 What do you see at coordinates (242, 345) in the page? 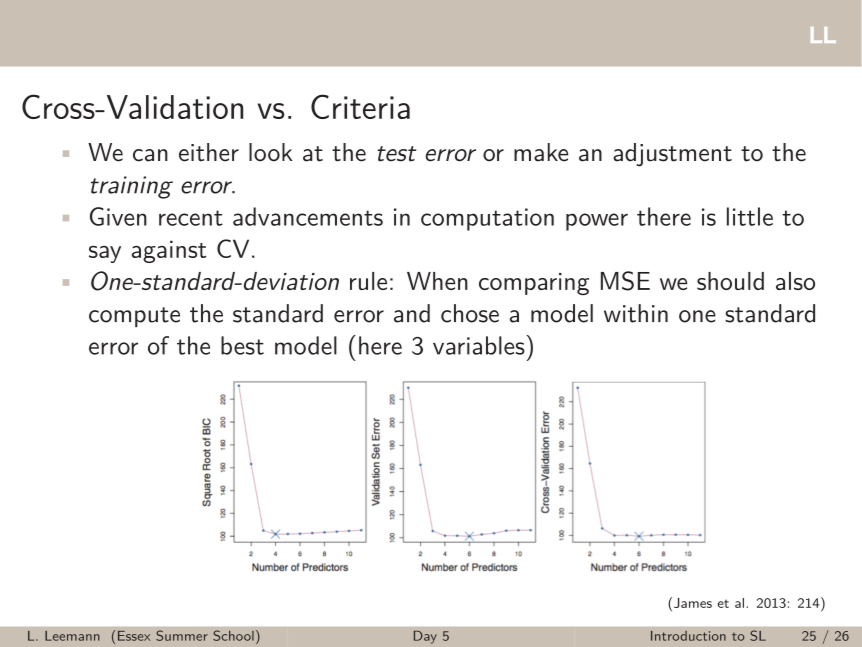
I see `best` at bounding box center [242, 345].
